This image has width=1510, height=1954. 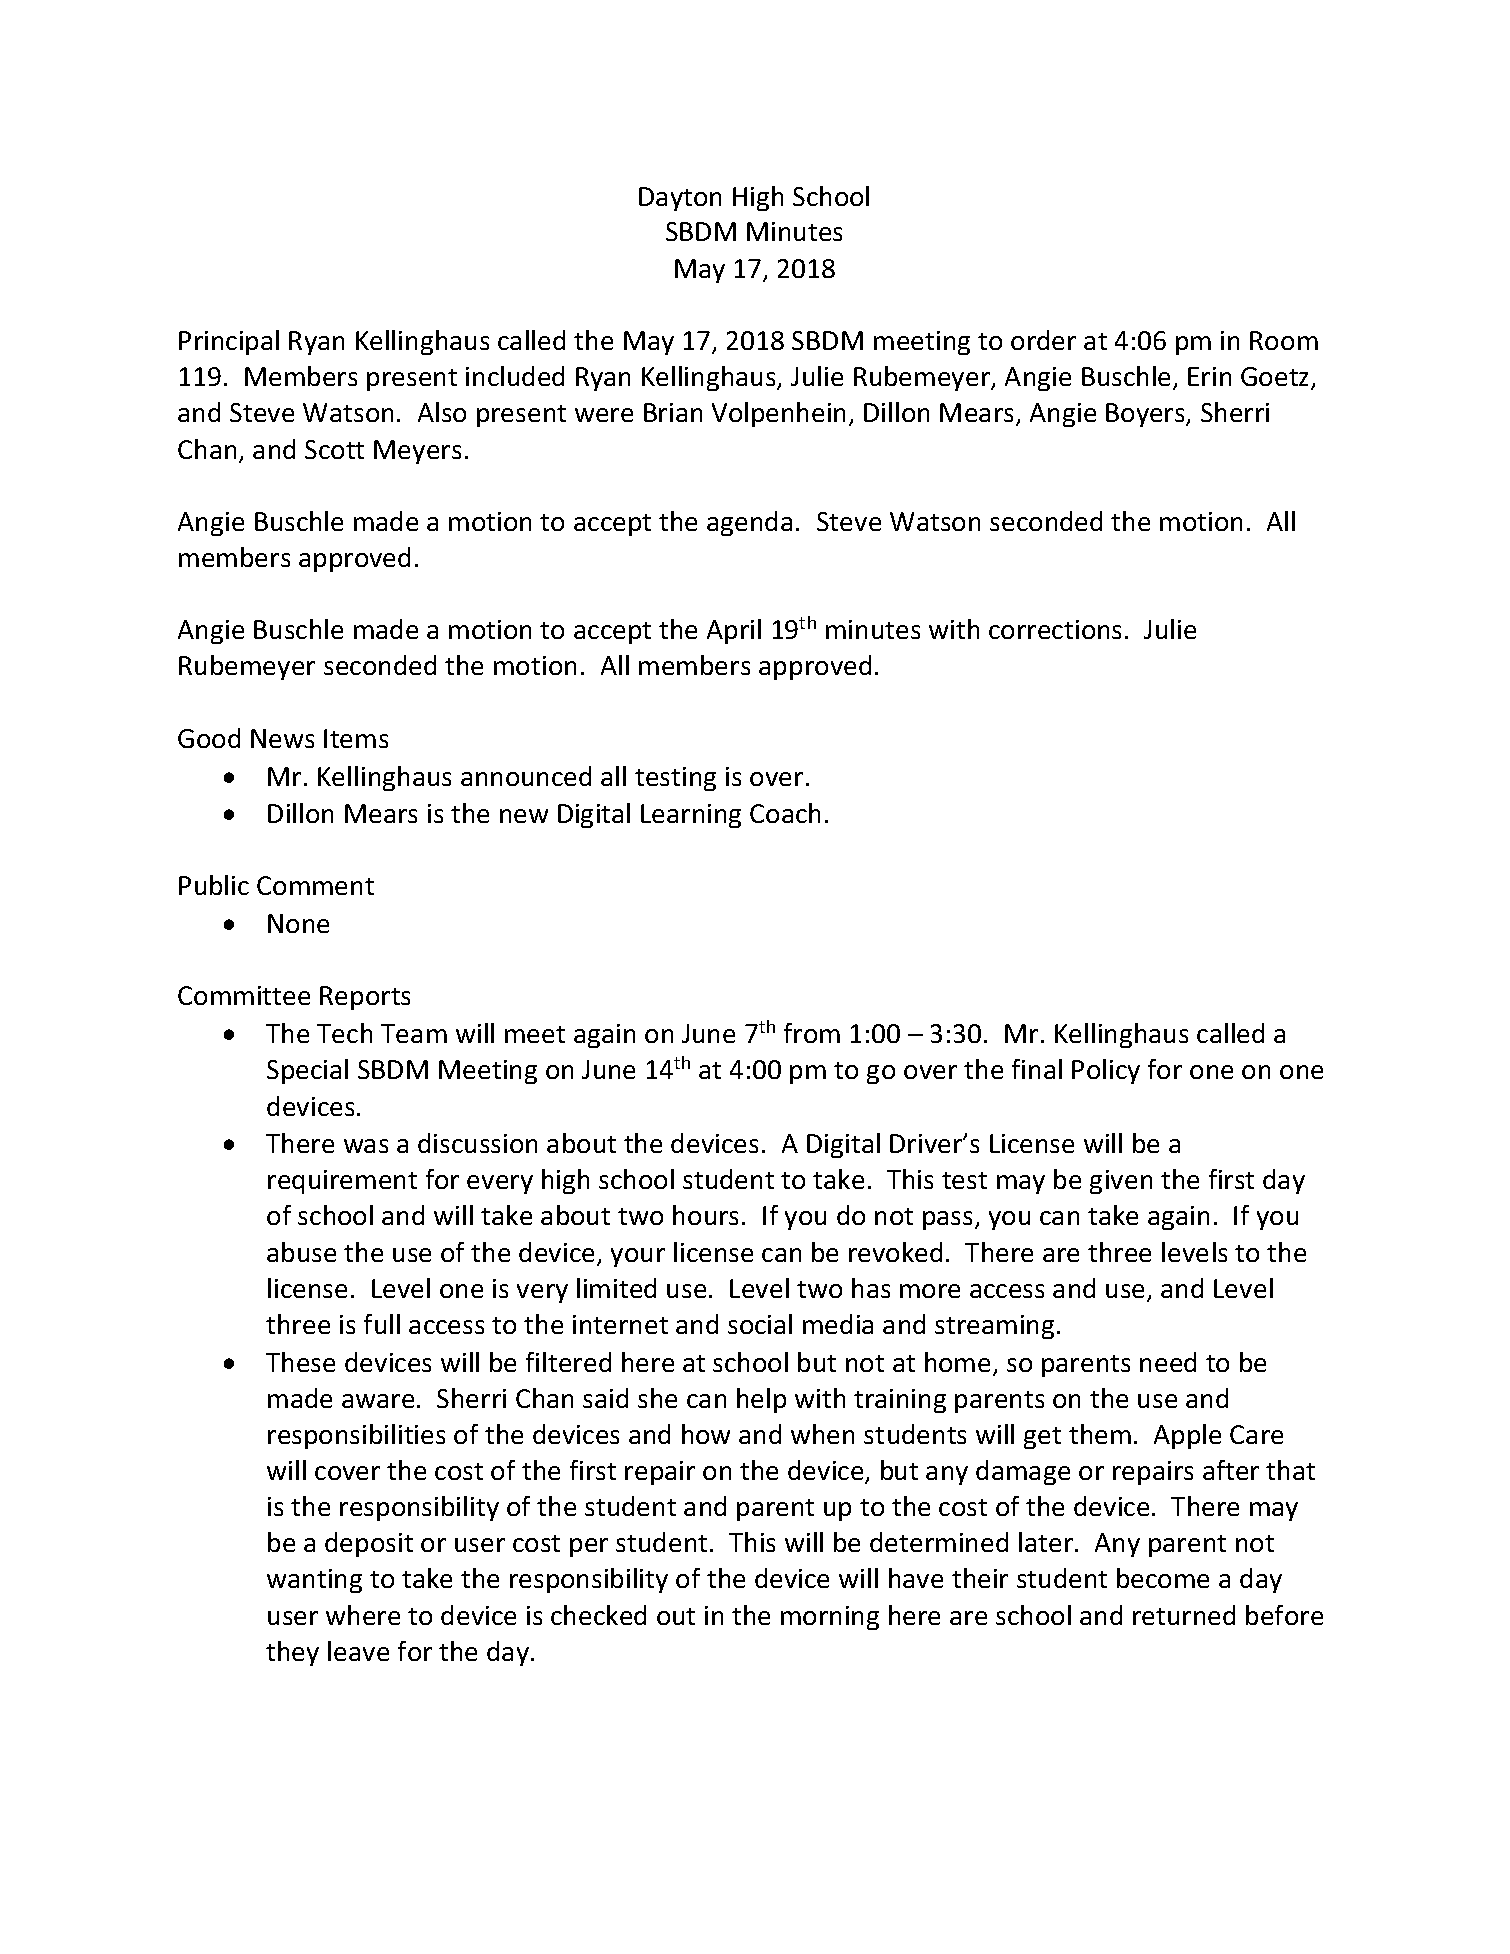 I want to click on given, so click(x=1121, y=1182).
